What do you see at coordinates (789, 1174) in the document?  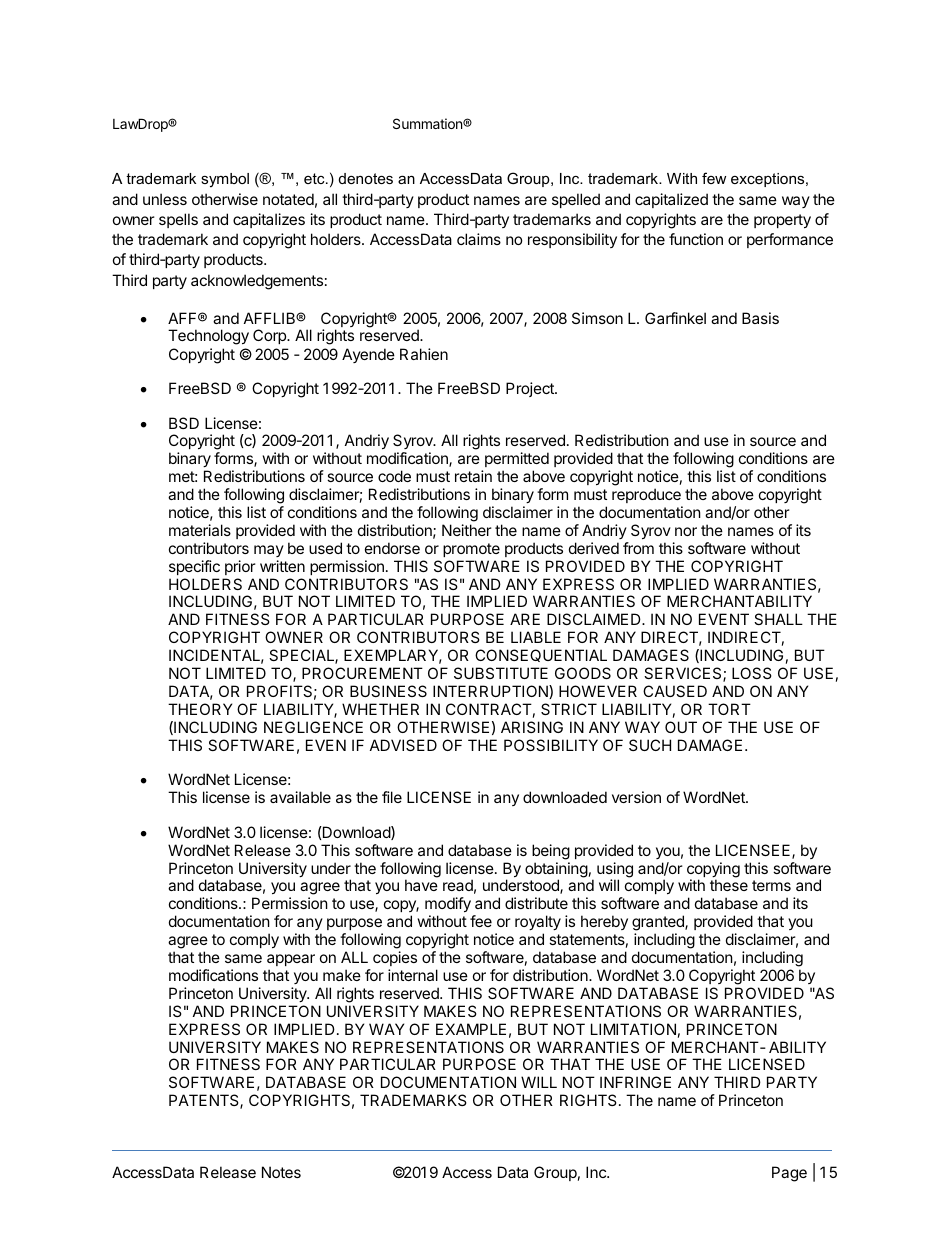 I see `Page` at bounding box center [789, 1174].
